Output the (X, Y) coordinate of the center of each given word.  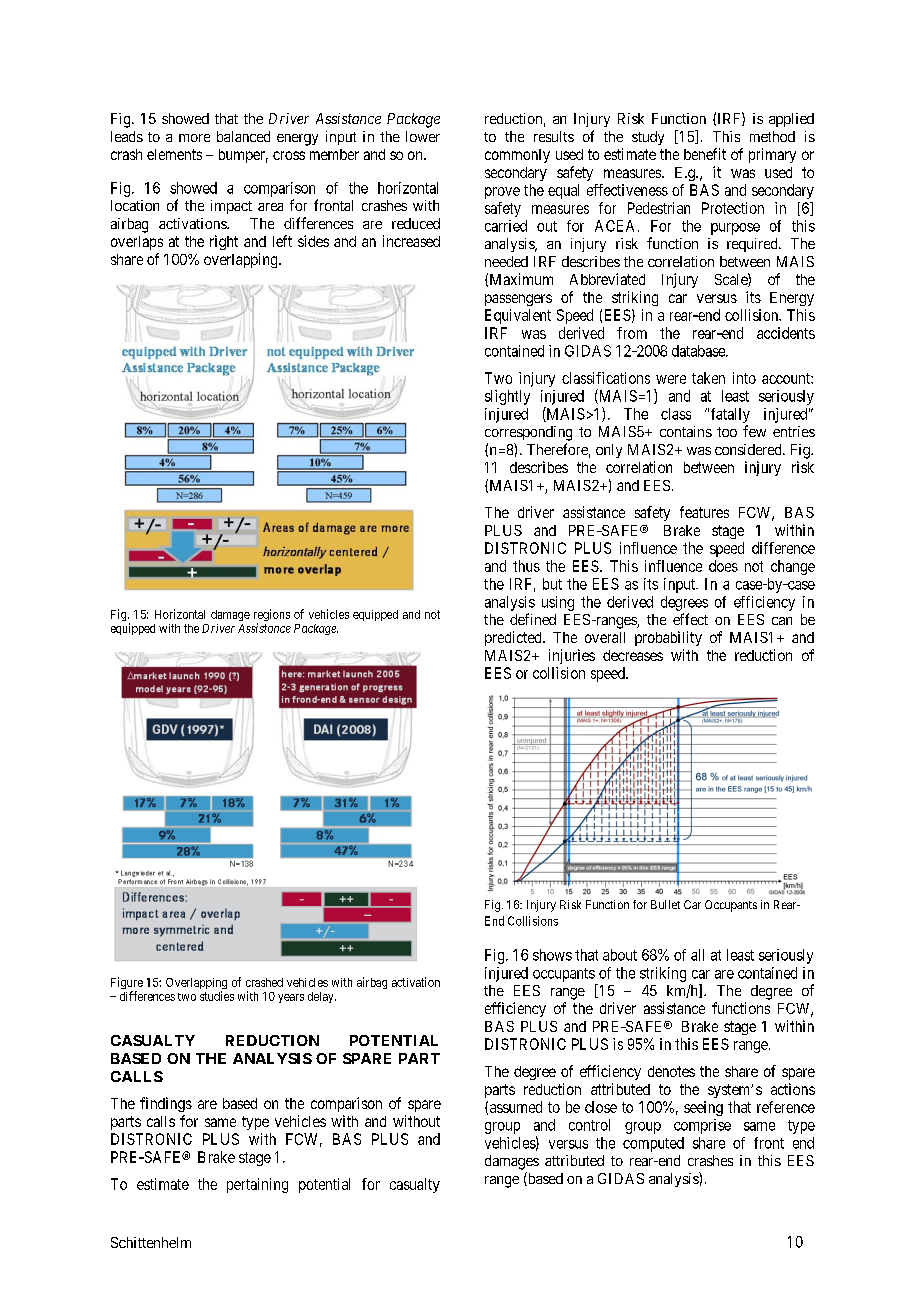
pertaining (257, 1185)
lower (423, 136)
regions (272, 616)
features (704, 512)
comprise (702, 1126)
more (194, 138)
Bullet (665, 904)
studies (217, 996)
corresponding (528, 433)
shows (552, 955)
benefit (705, 154)
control (589, 1125)
